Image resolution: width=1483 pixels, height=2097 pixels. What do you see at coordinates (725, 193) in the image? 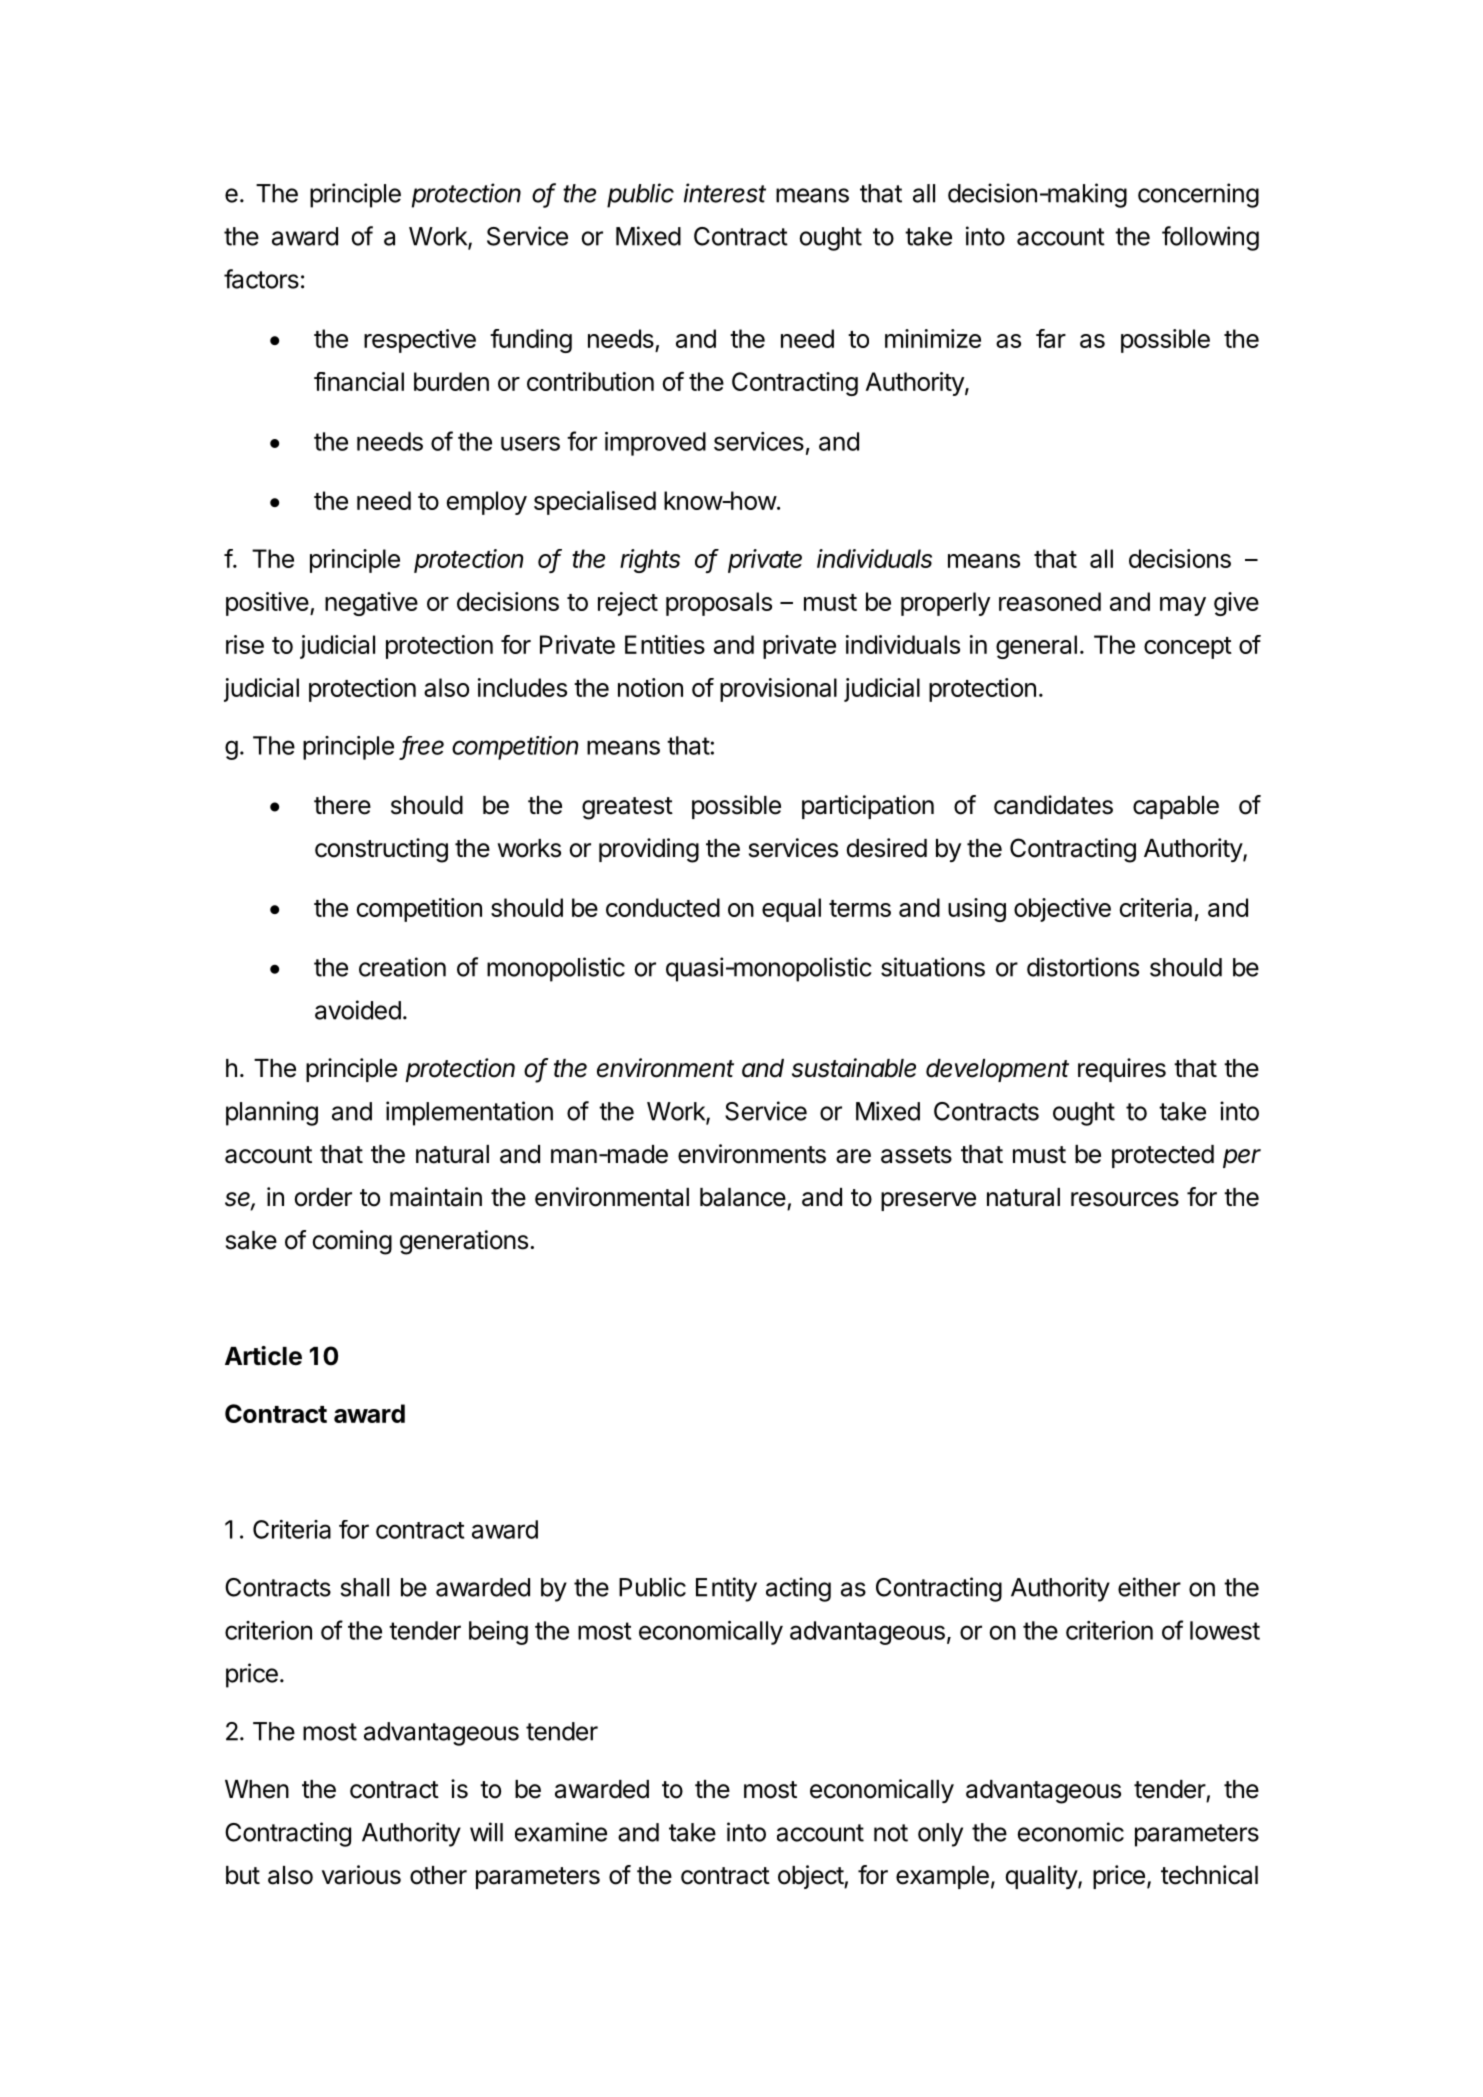
I see `interest` at bounding box center [725, 193].
